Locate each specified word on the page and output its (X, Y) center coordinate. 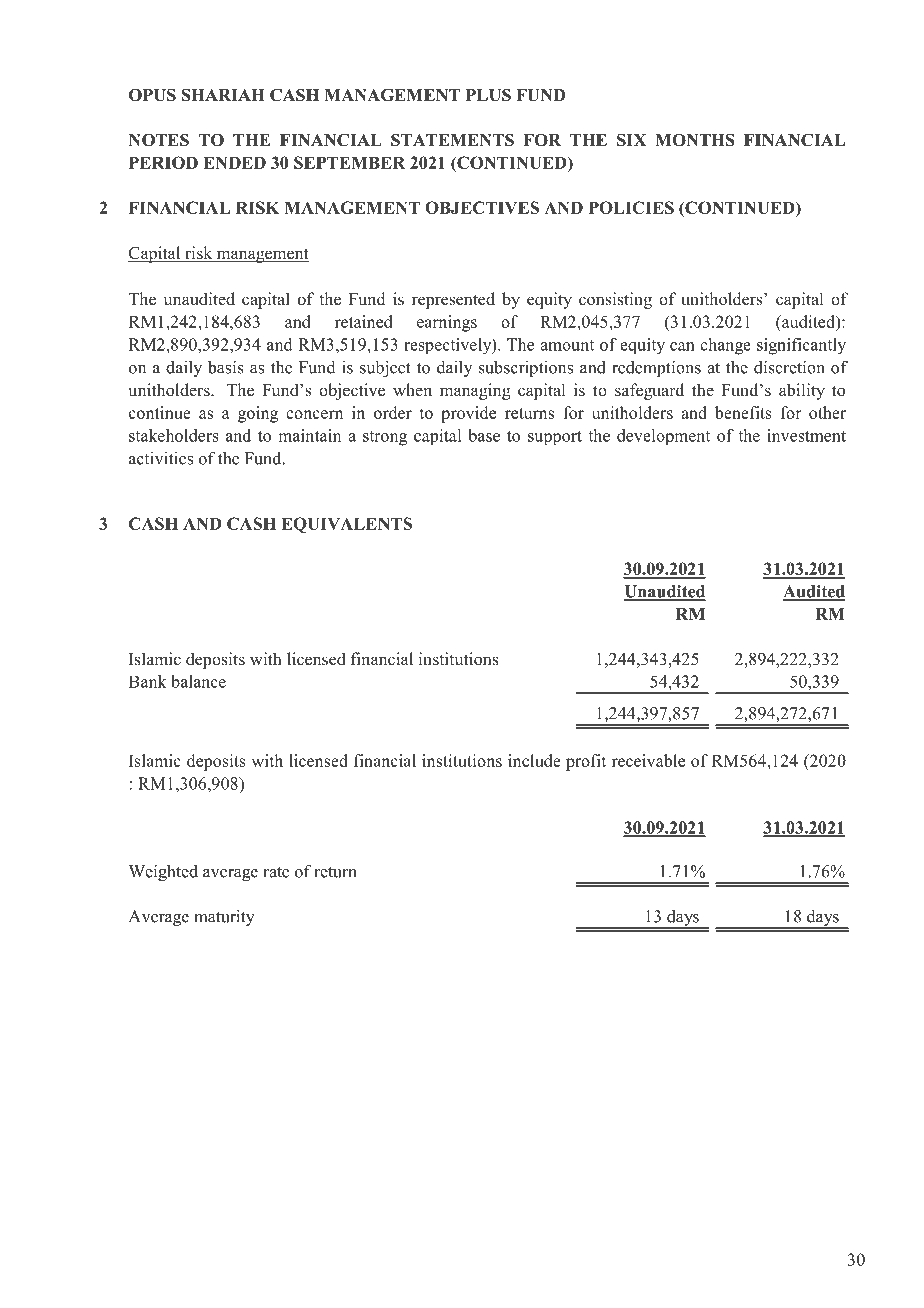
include (534, 760)
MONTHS (695, 140)
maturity (224, 917)
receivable (648, 760)
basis (226, 367)
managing (475, 391)
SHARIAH (223, 95)
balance (198, 681)
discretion (789, 367)
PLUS (488, 95)
